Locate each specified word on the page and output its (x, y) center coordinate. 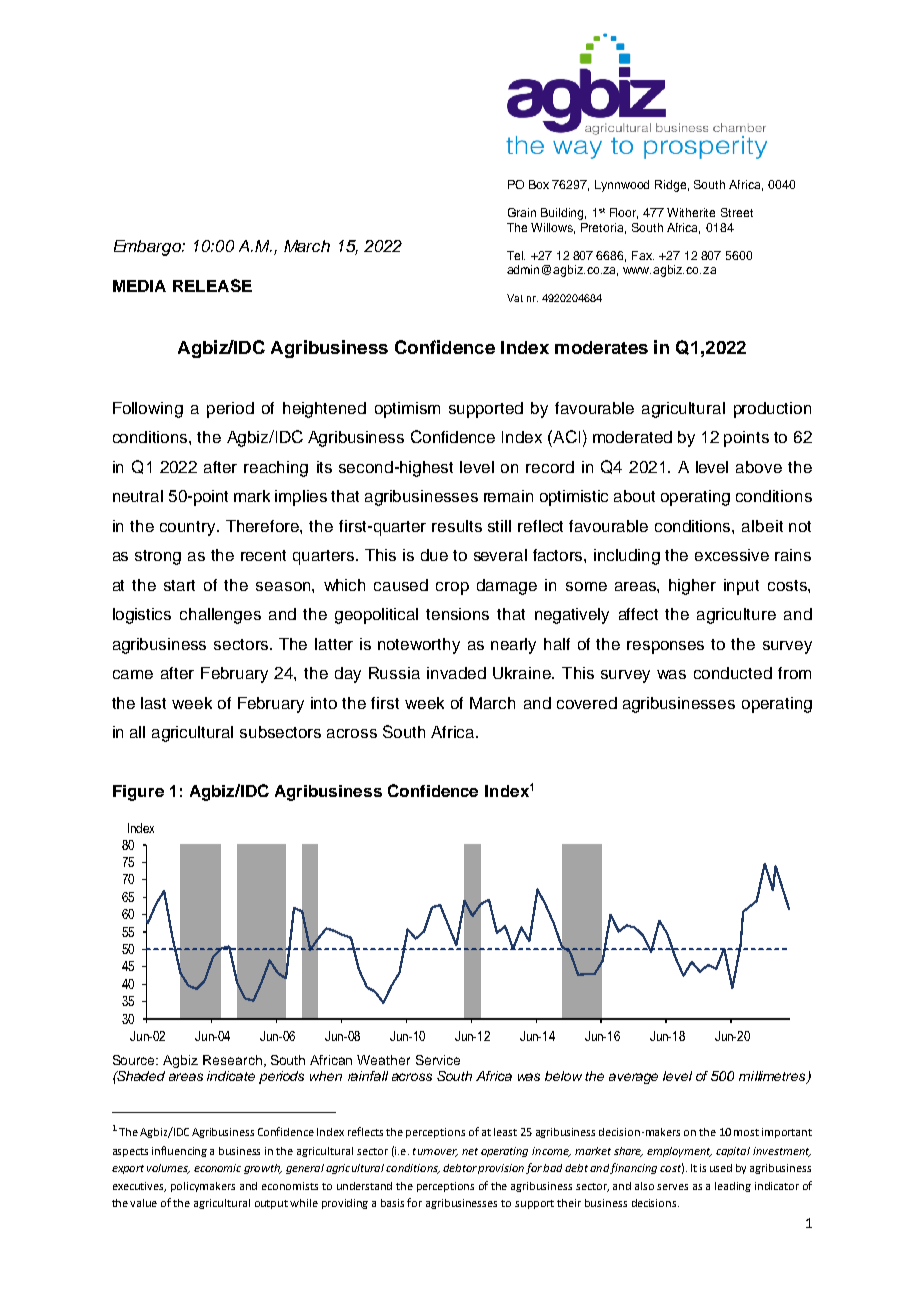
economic (217, 1168)
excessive (732, 555)
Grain (522, 212)
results (457, 526)
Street (737, 212)
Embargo (149, 248)
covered (587, 703)
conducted (733, 673)
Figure (138, 793)
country (189, 528)
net (470, 1151)
